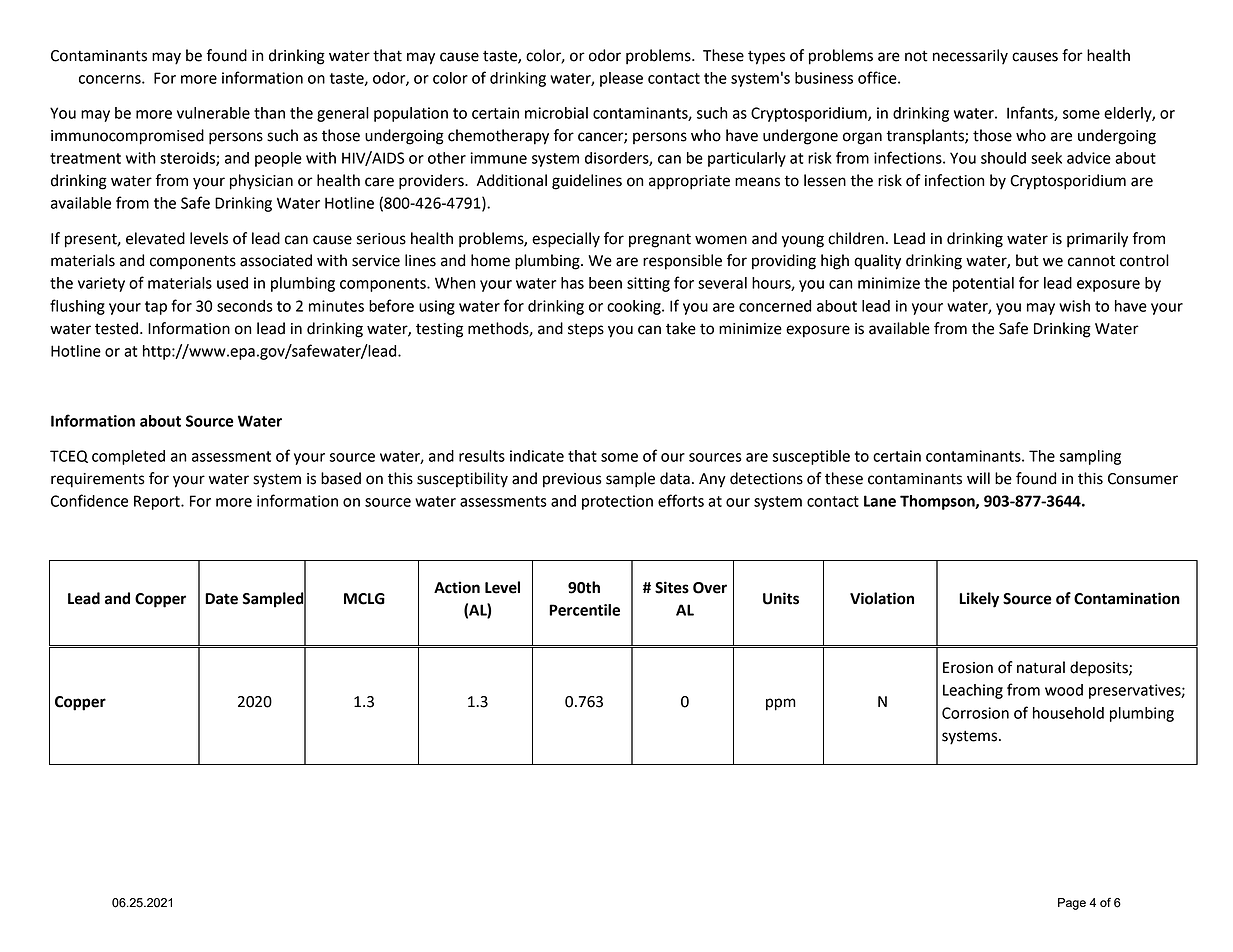  I want to click on vulnerable, so click(213, 113).
